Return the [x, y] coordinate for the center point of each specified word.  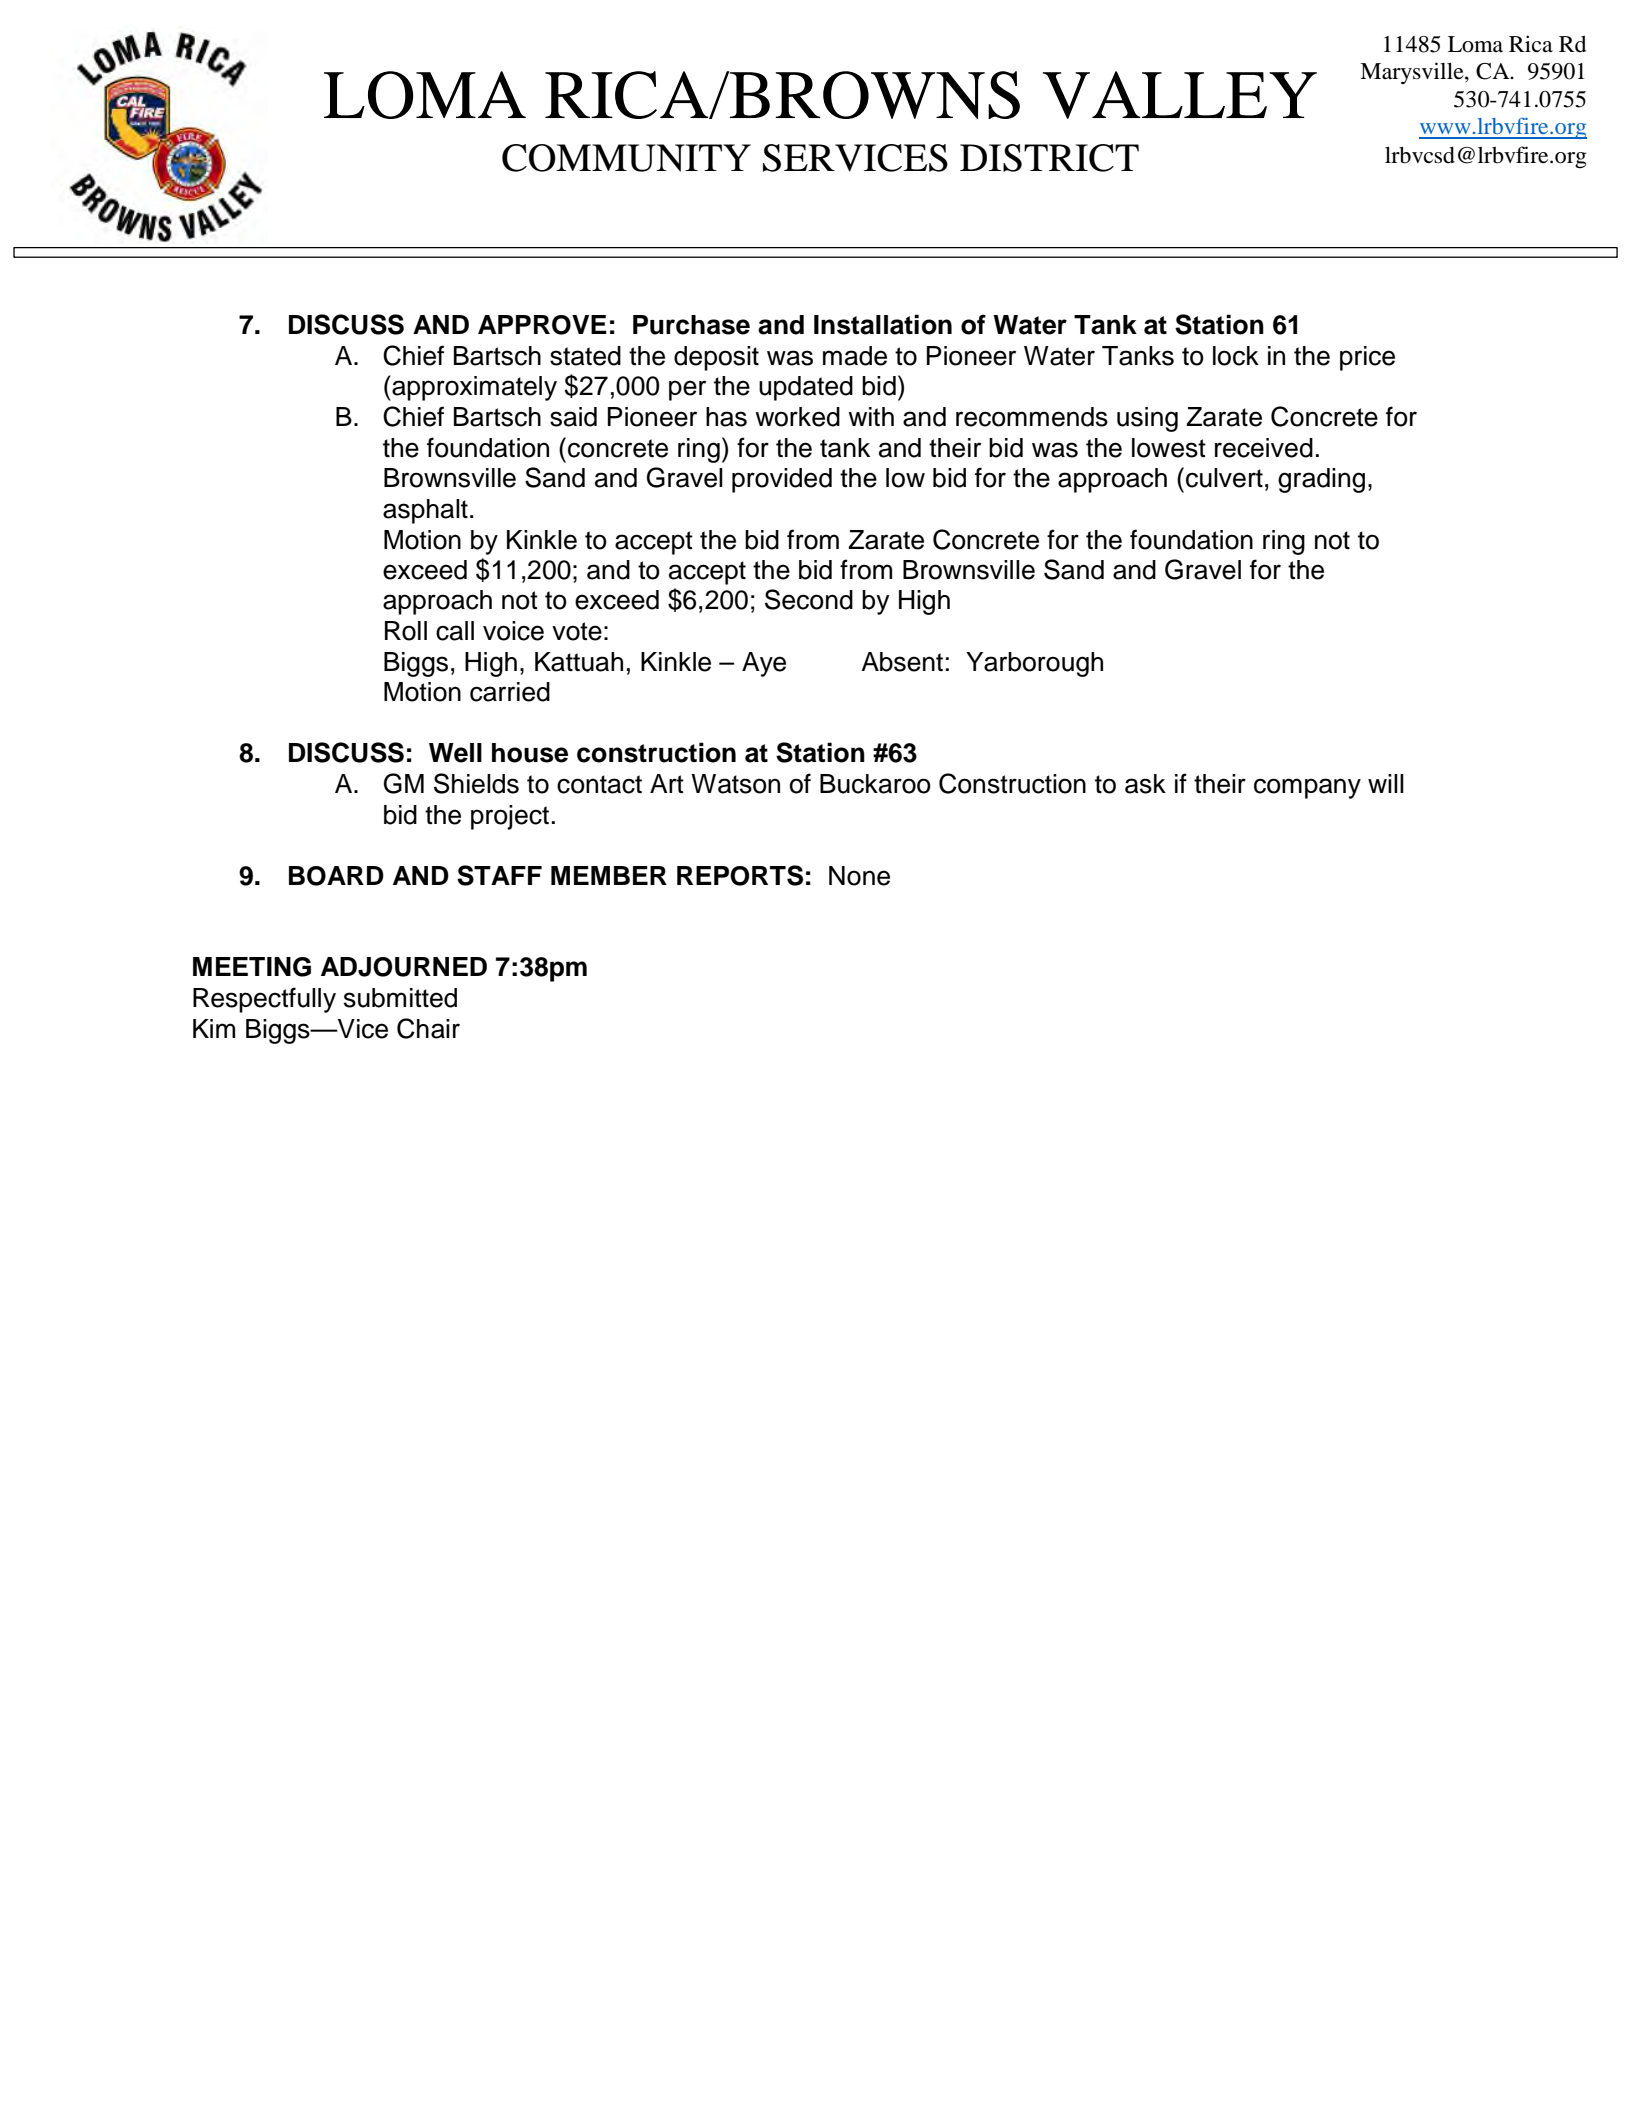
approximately [473, 388]
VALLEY [1180, 95]
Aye [764, 664]
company [1307, 788]
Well [455, 753]
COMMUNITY [626, 158]
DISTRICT [1049, 158]
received [1264, 448]
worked [797, 417]
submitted [400, 998]
